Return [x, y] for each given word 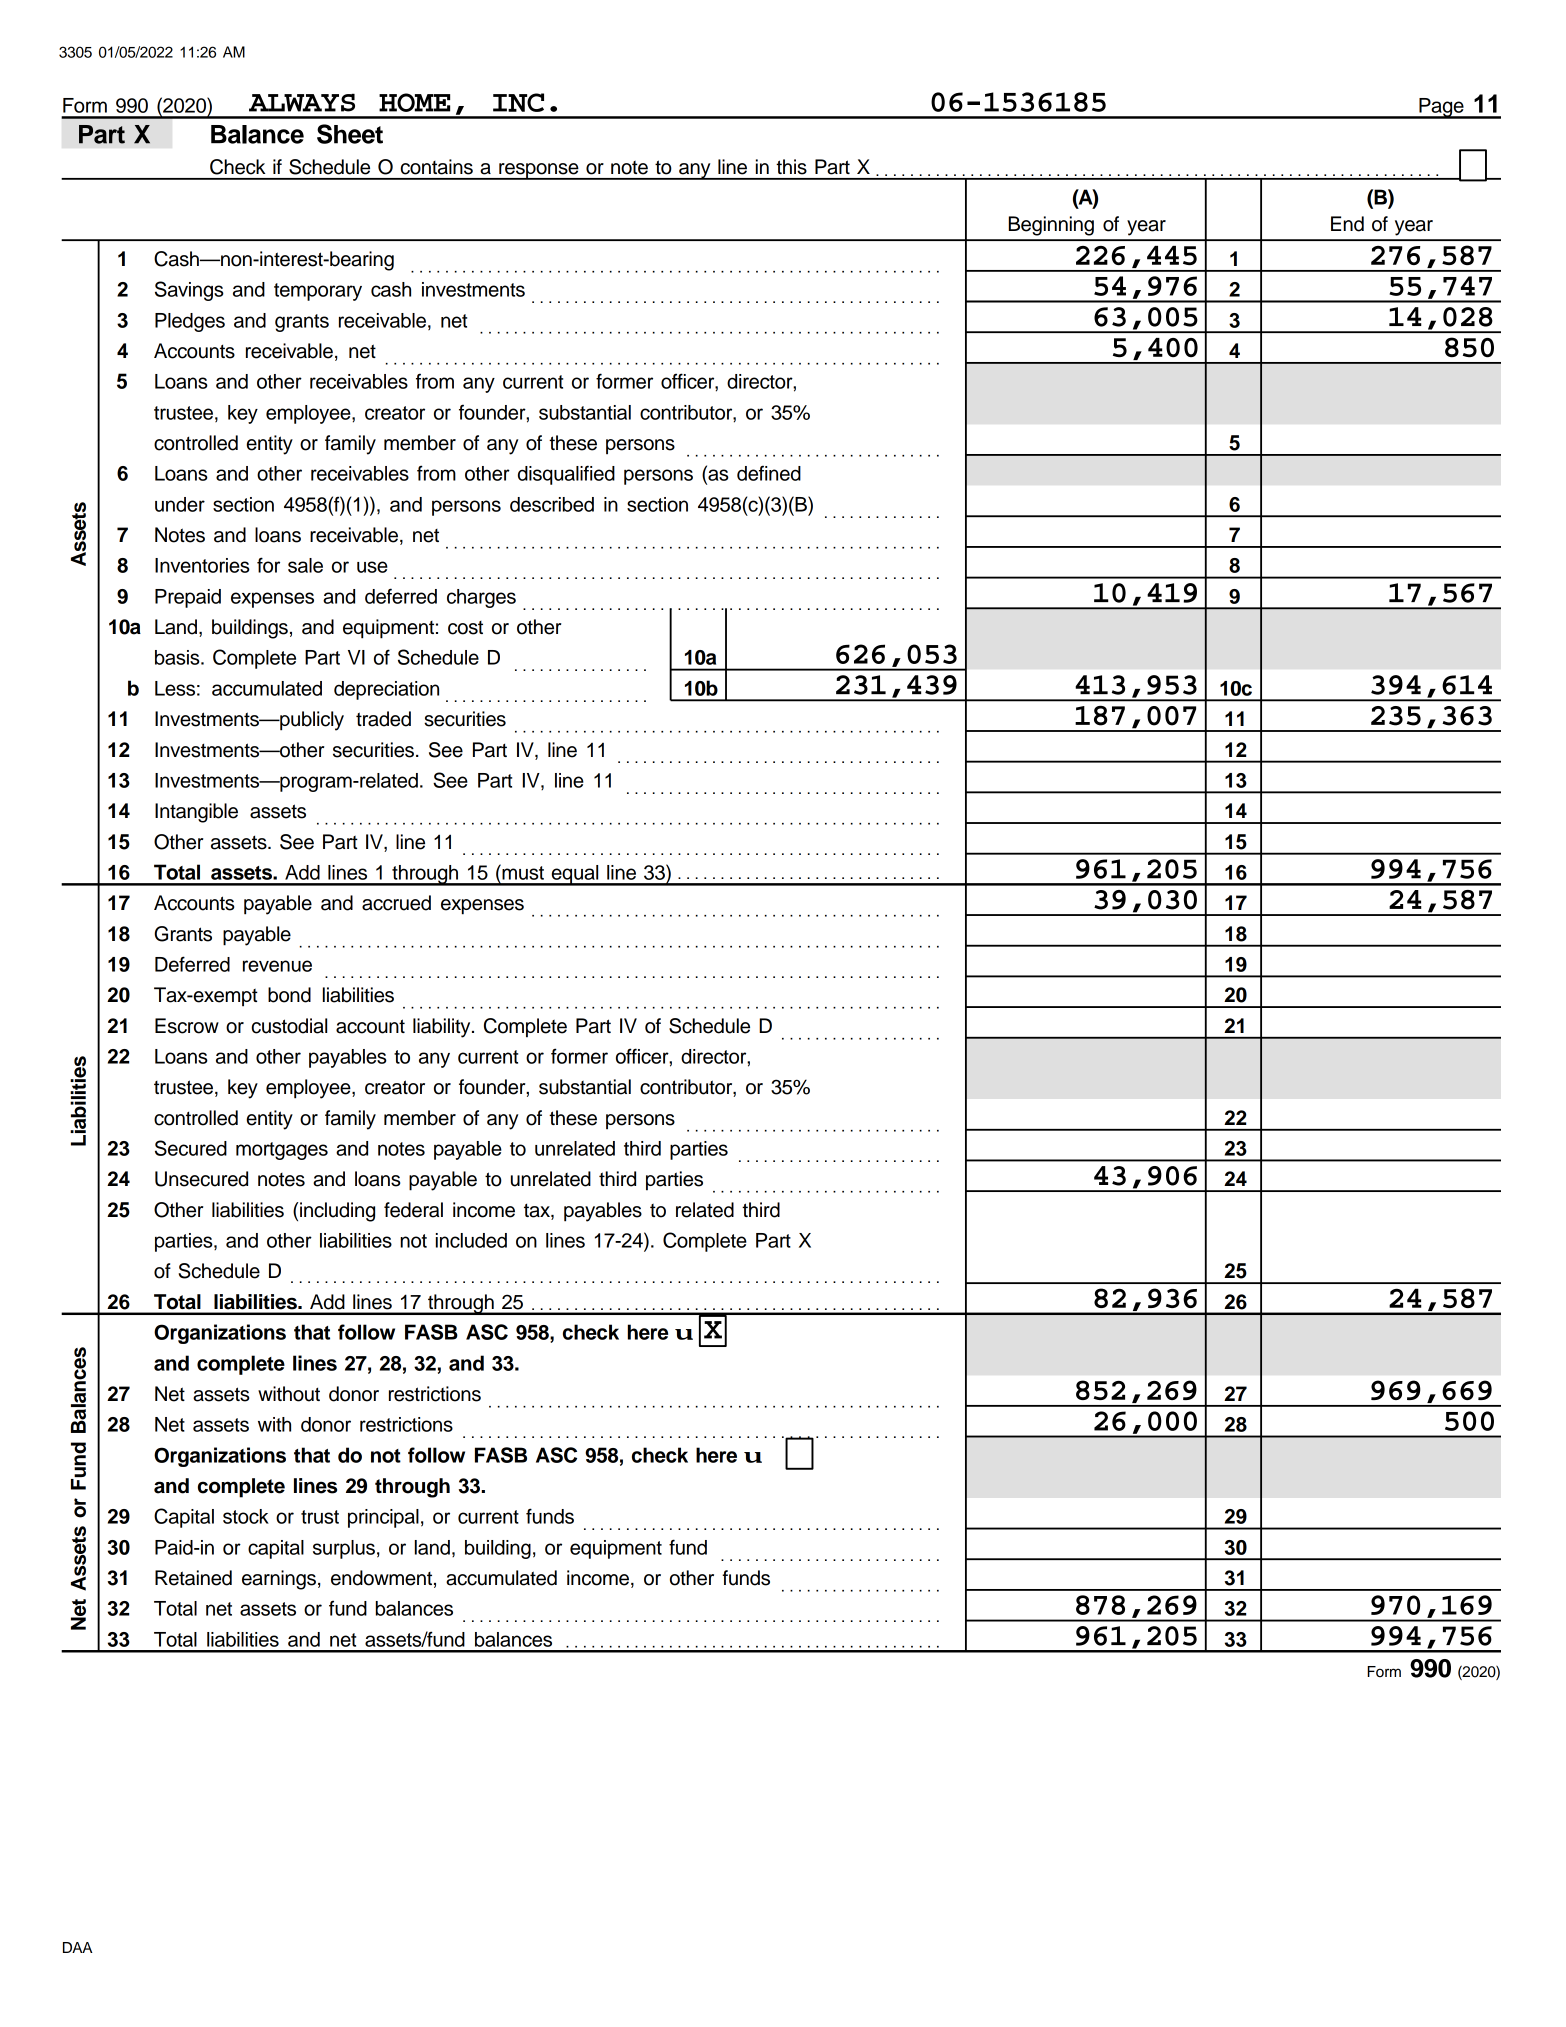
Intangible [196, 813]
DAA [78, 1947]
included [471, 1240]
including [337, 1212]
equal [575, 875]
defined [769, 473]
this [791, 167]
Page [1441, 108]
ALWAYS [302, 102]
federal [413, 1210]
